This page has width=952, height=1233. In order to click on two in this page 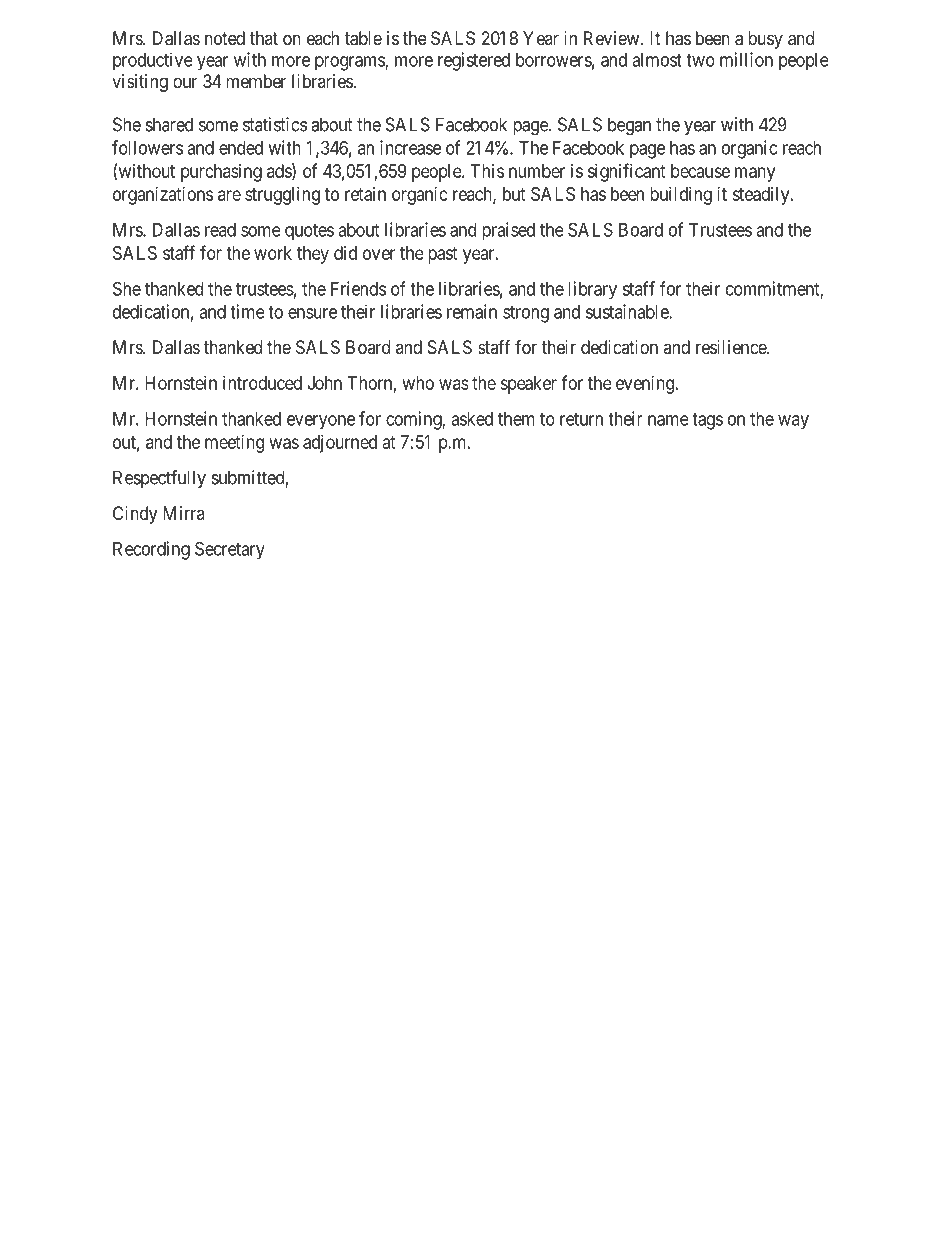, I will do `click(700, 60)`.
